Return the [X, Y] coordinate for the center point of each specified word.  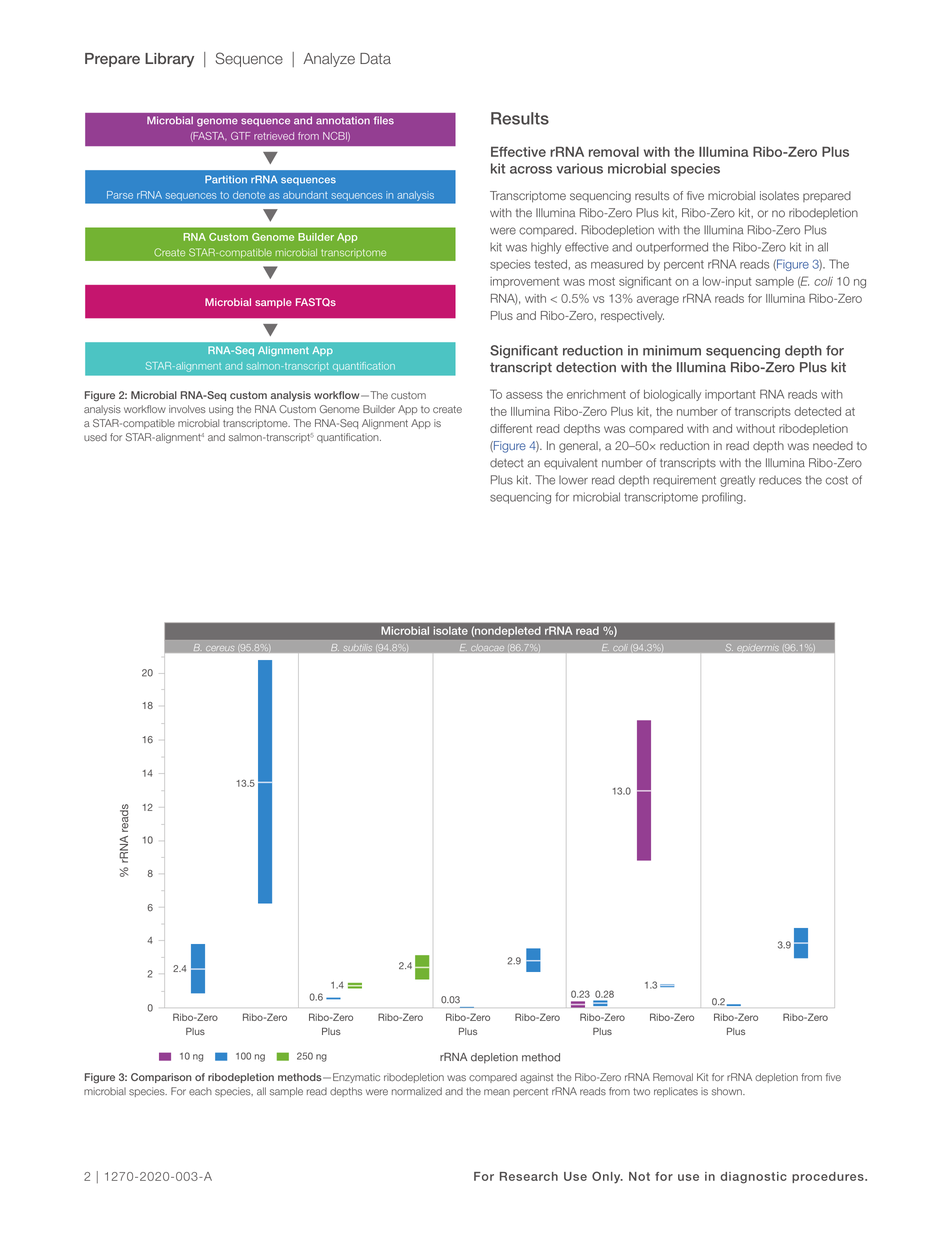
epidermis [758, 647]
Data [375, 59]
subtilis [358, 648]
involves [187, 409]
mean [497, 1092]
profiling [723, 498]
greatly [737, 481]
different [511, 428]
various [580, 168]
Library [169, 60]
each [200, 1092]
